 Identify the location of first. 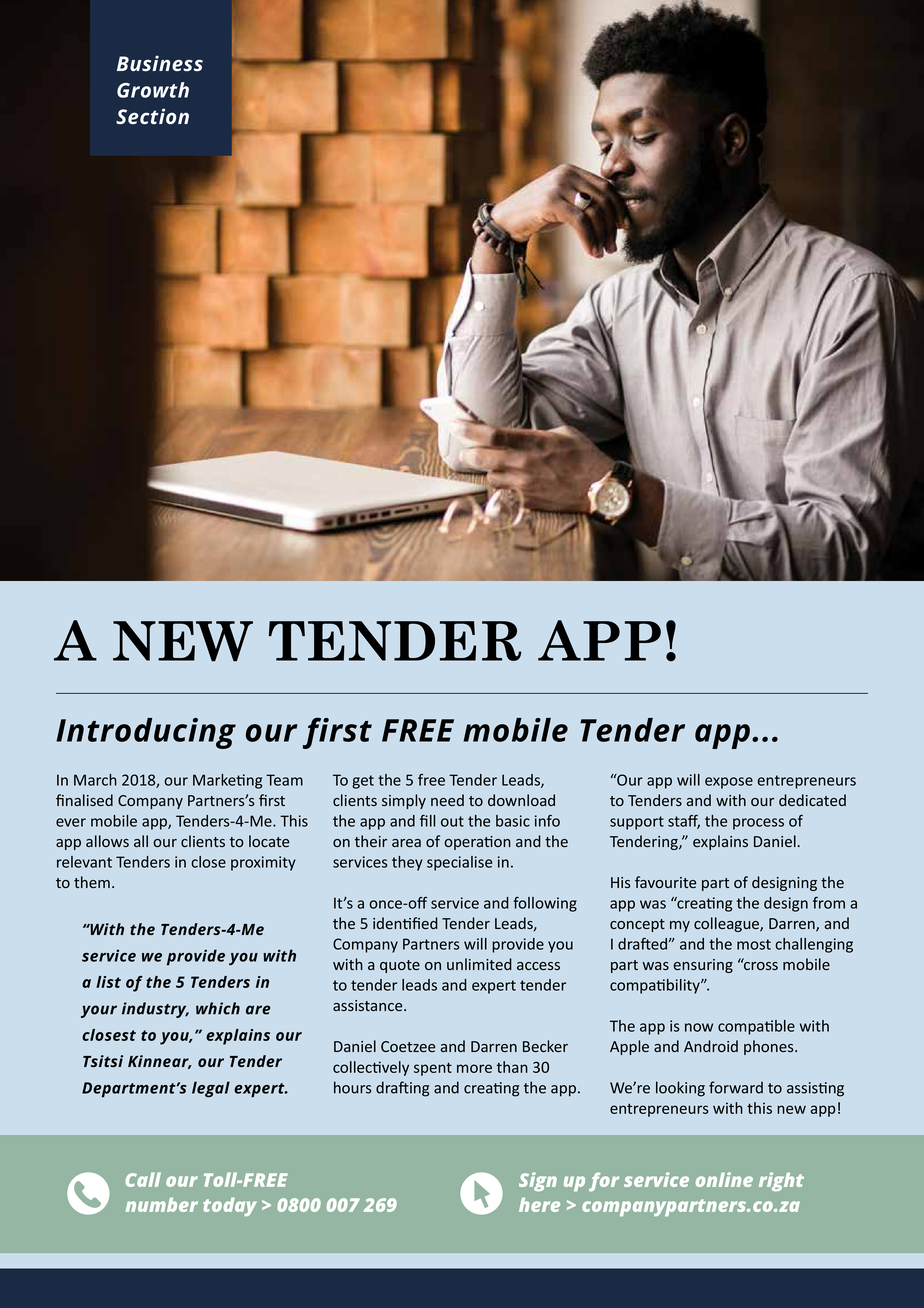
(337, 733).
